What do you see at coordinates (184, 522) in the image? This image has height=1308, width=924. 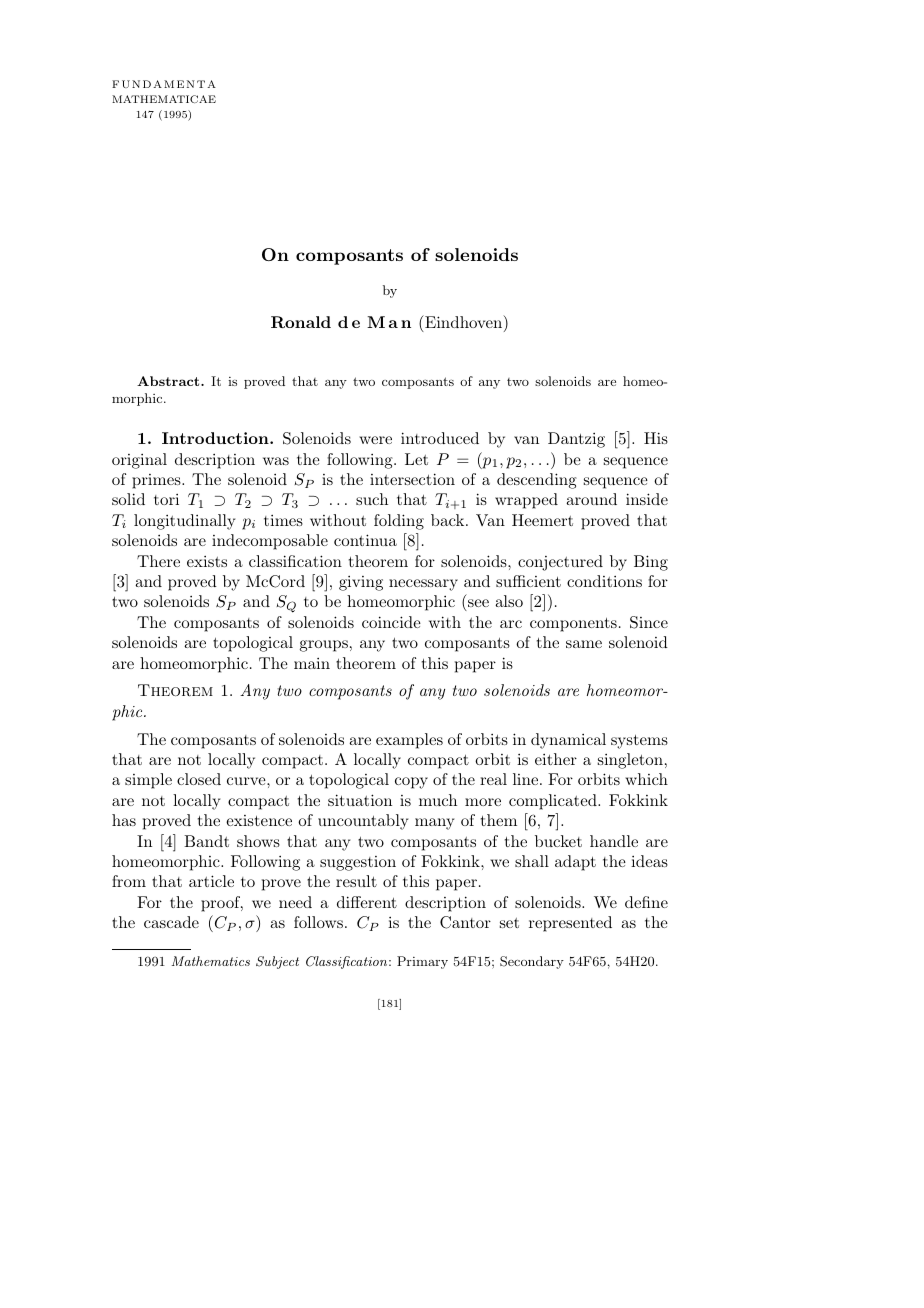 I see `longitudinally` at bounding box center [184, 522].
